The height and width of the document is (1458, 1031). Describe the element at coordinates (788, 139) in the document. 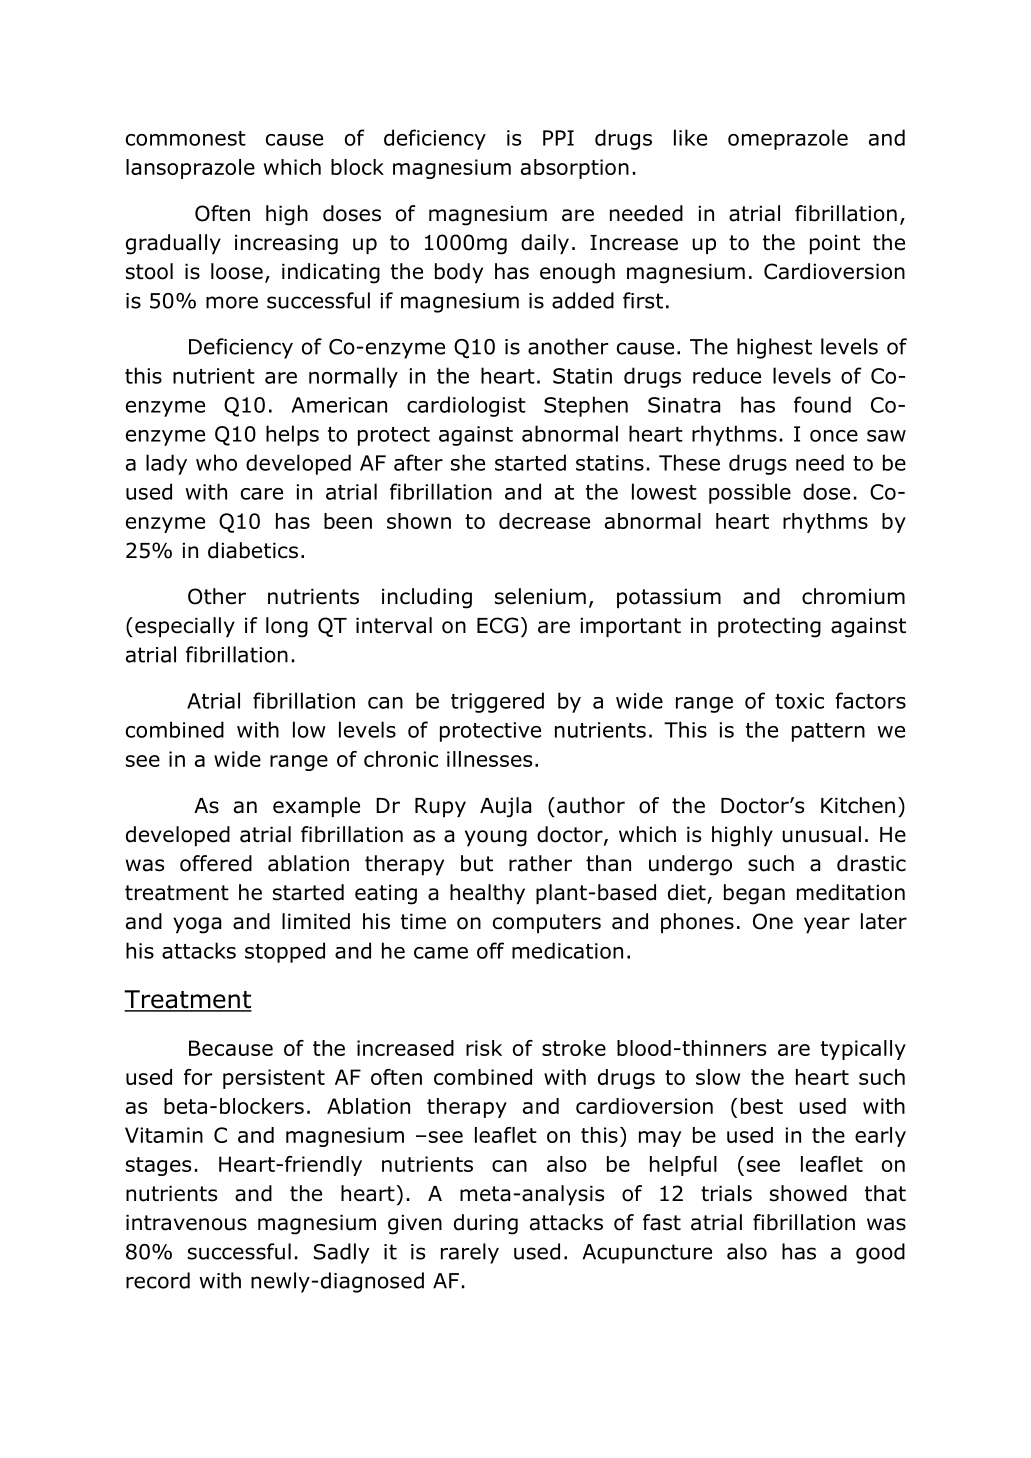

I see `omeprazole` at that location.
